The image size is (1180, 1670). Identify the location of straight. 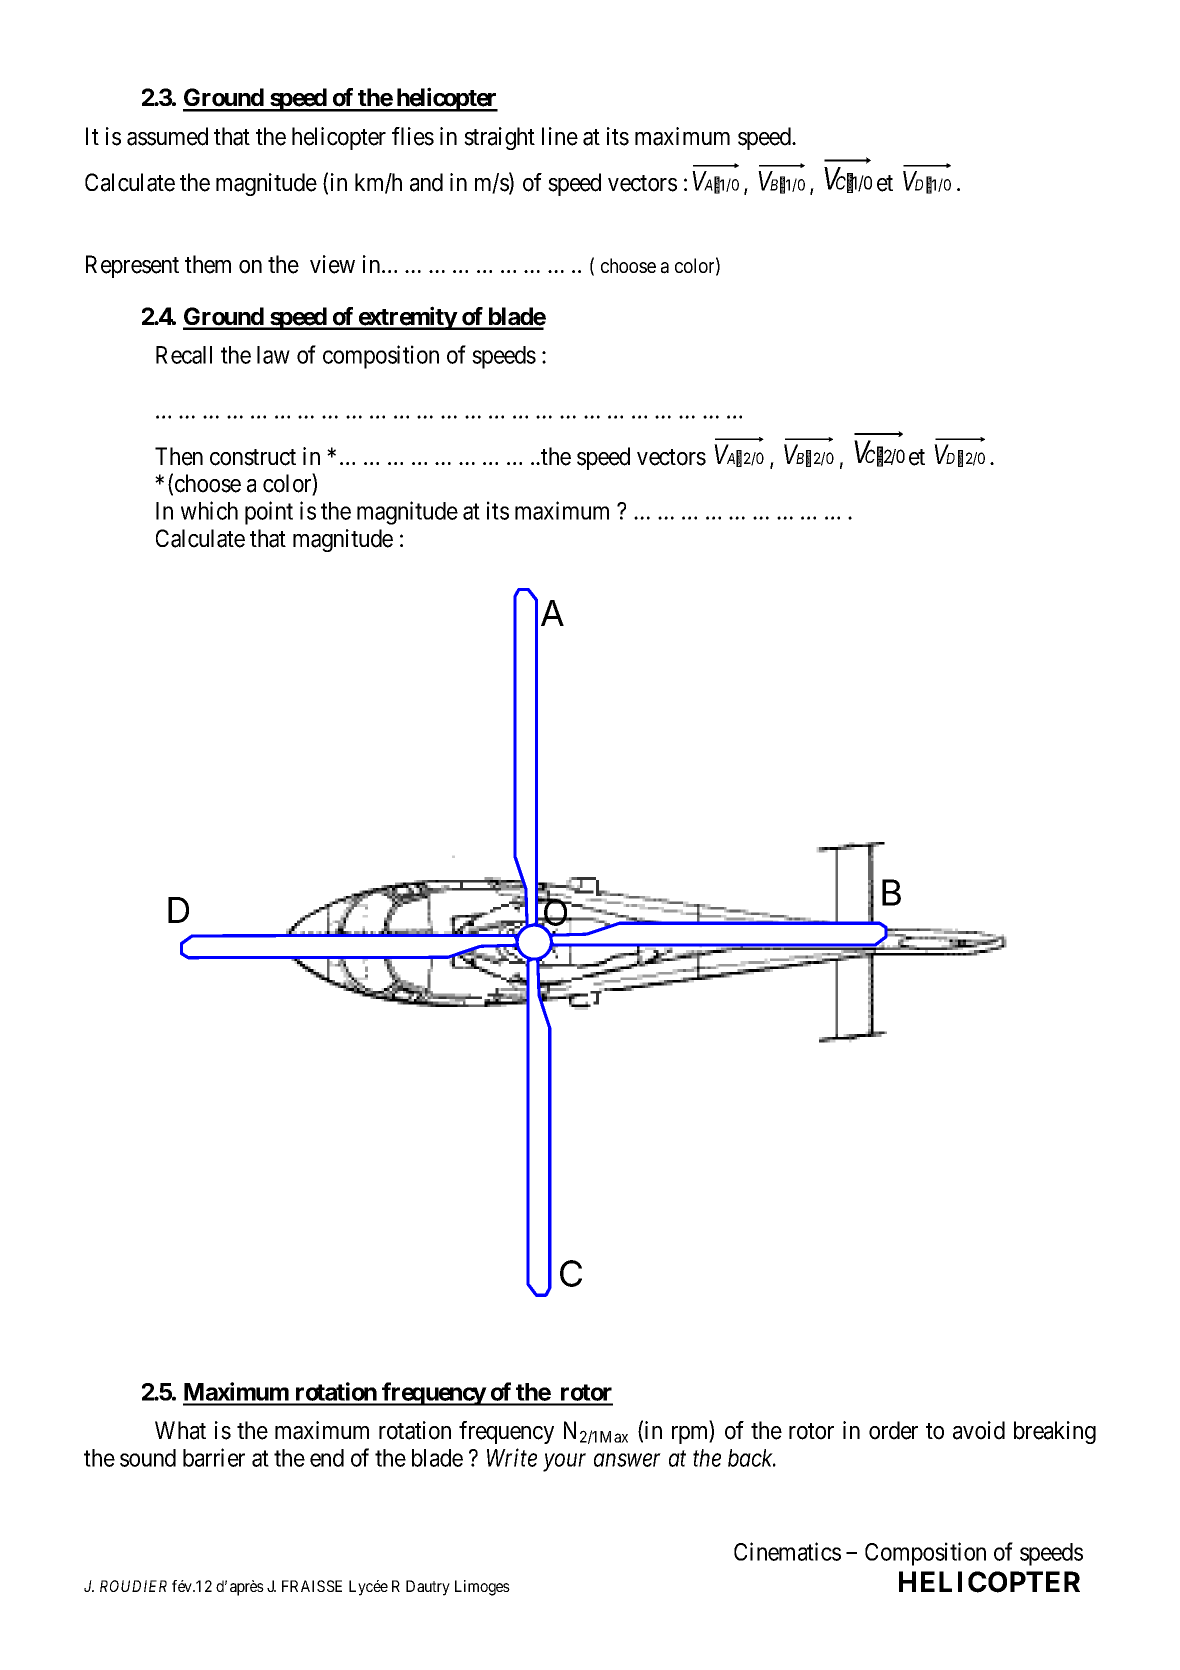
(499, 138).
